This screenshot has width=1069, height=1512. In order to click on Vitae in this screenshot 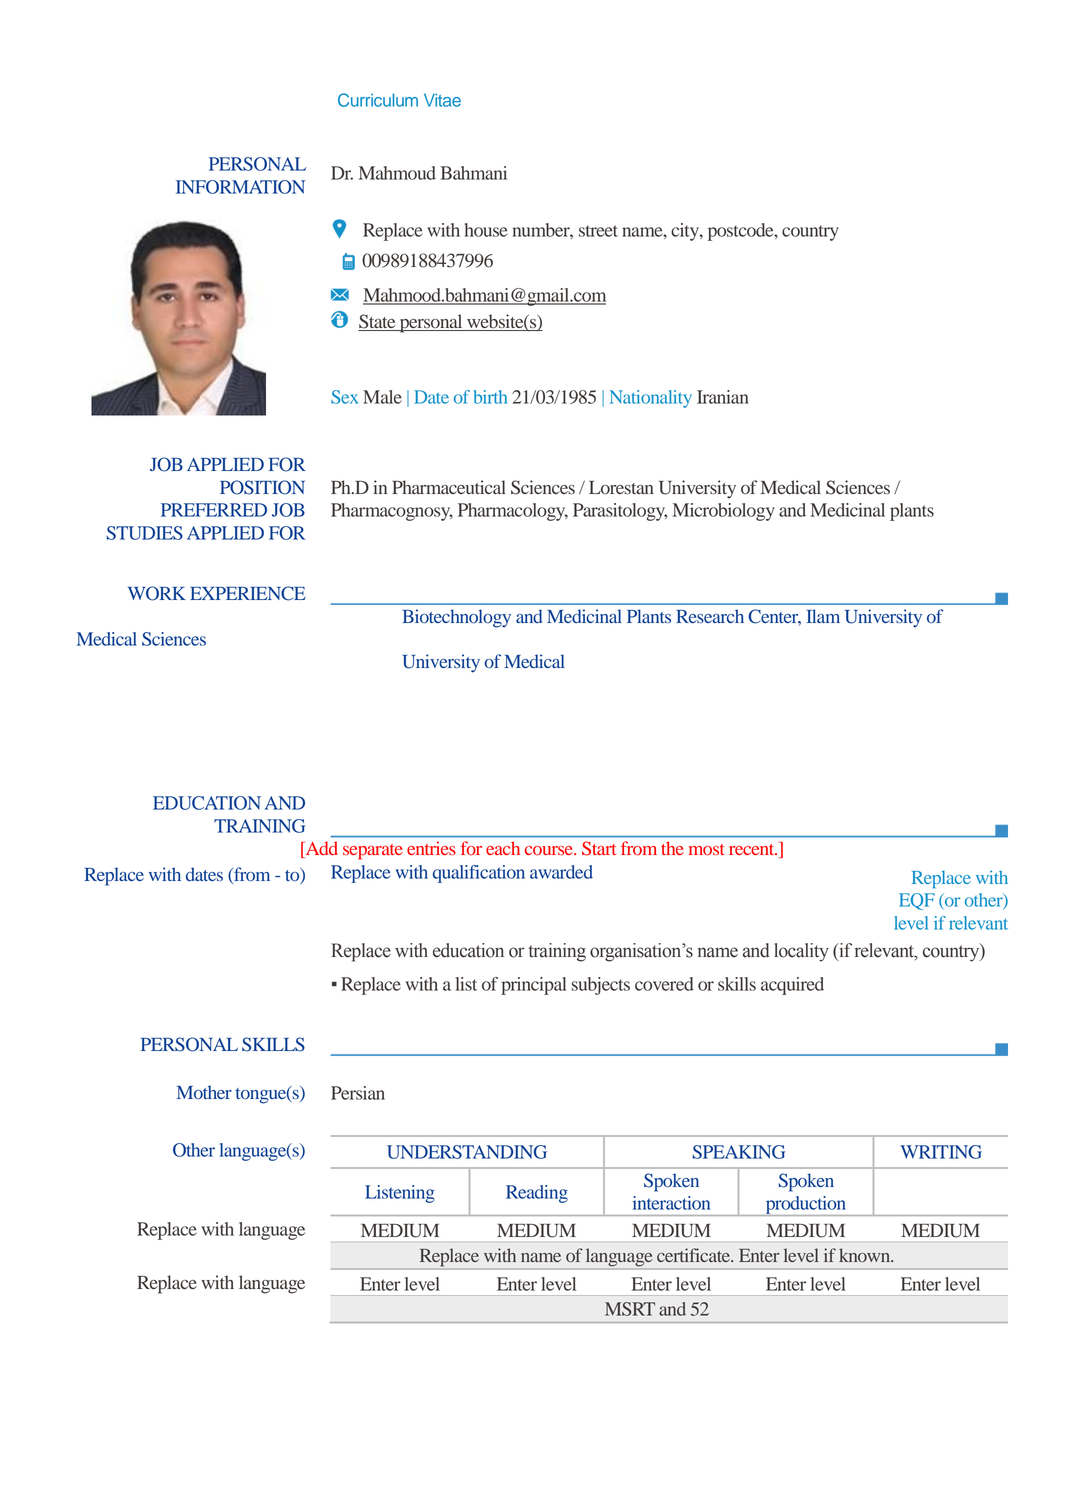, I will do `click(442, 100)`.
